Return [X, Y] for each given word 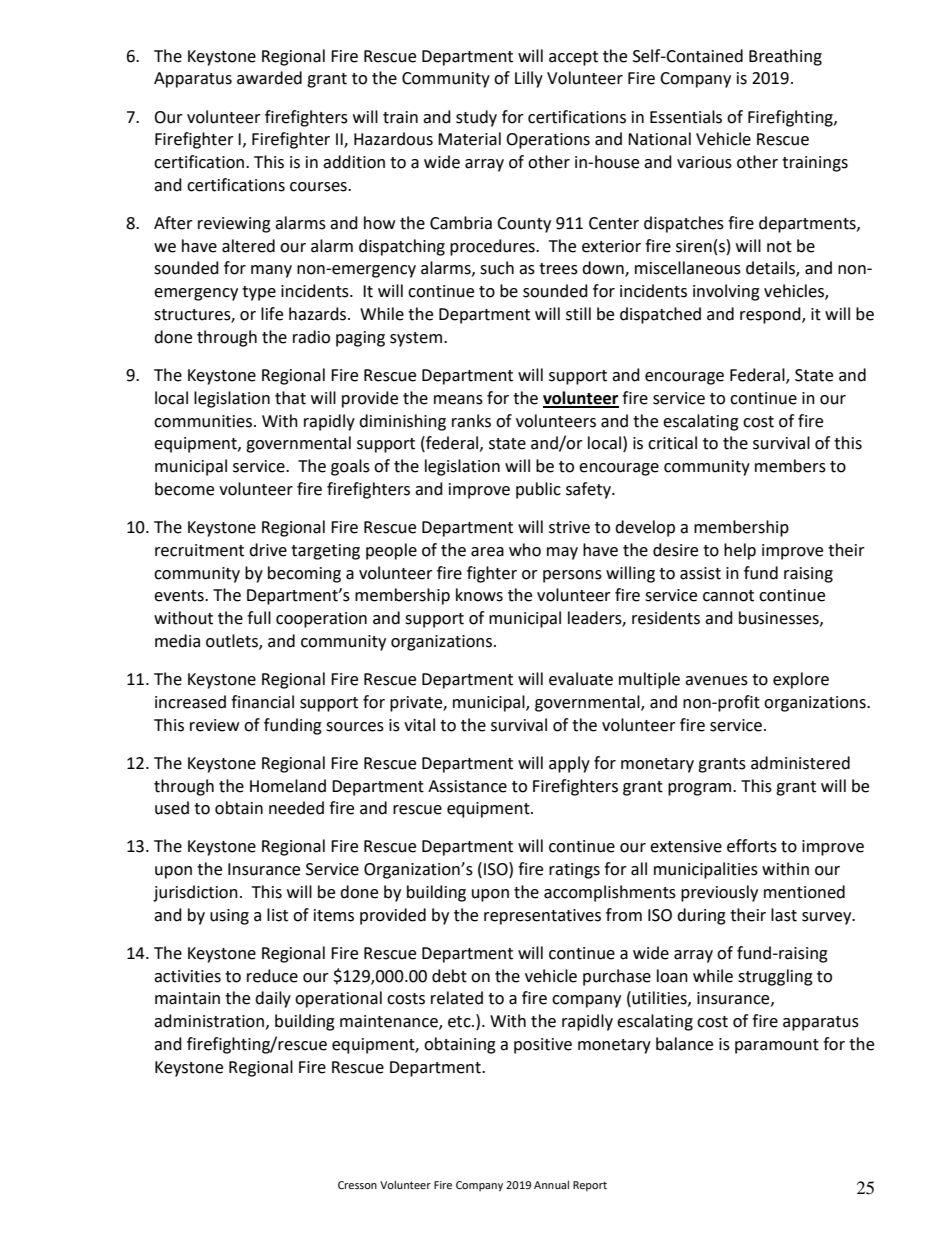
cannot [728, 596]
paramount [777, 1046]
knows [479, 595]
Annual [551, 1184]
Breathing [785, 57]
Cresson [357, 1185]
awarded [269, 78]
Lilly [529, 79]
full [259, 618]
